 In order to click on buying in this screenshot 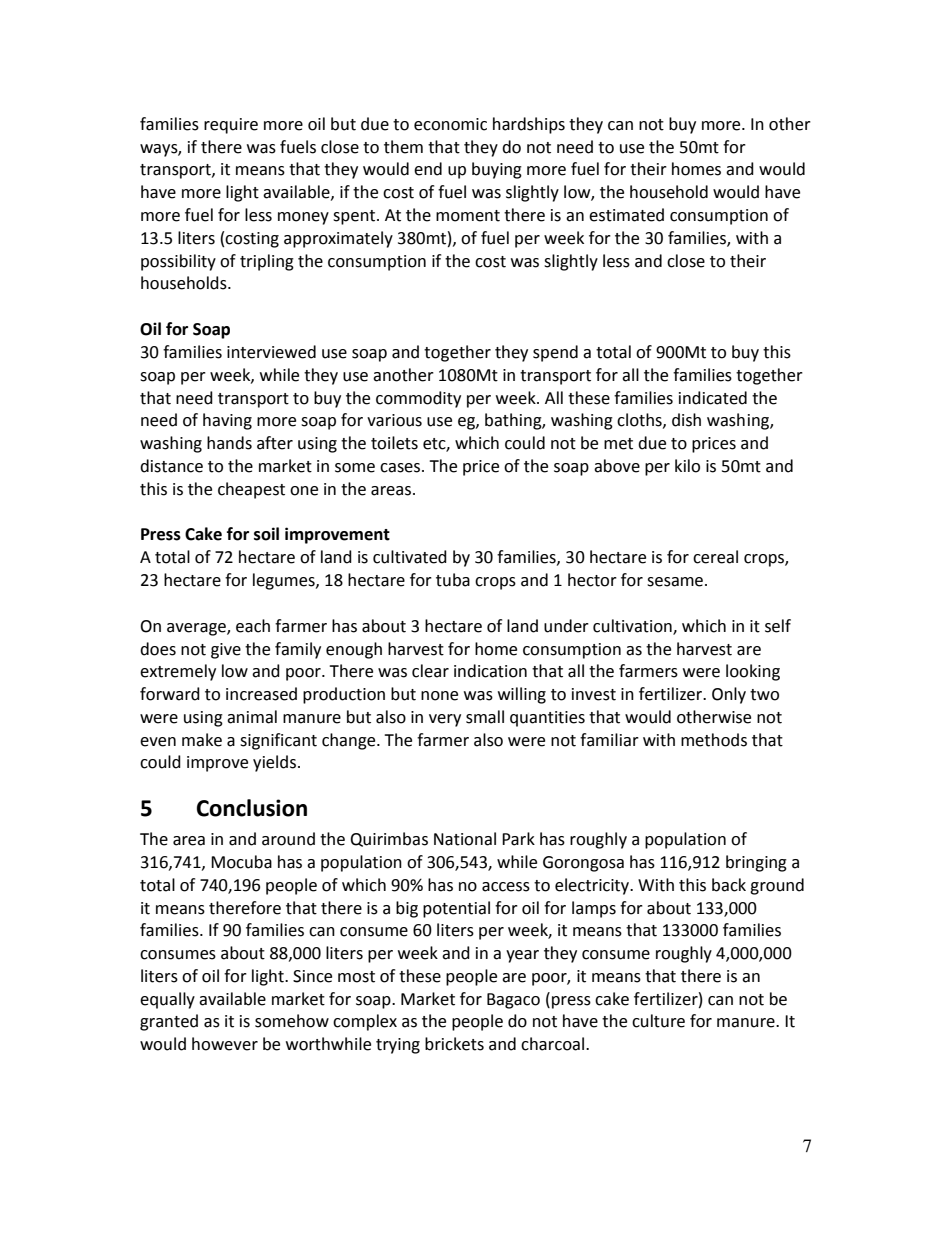, I will do `click(497, 170)`.
